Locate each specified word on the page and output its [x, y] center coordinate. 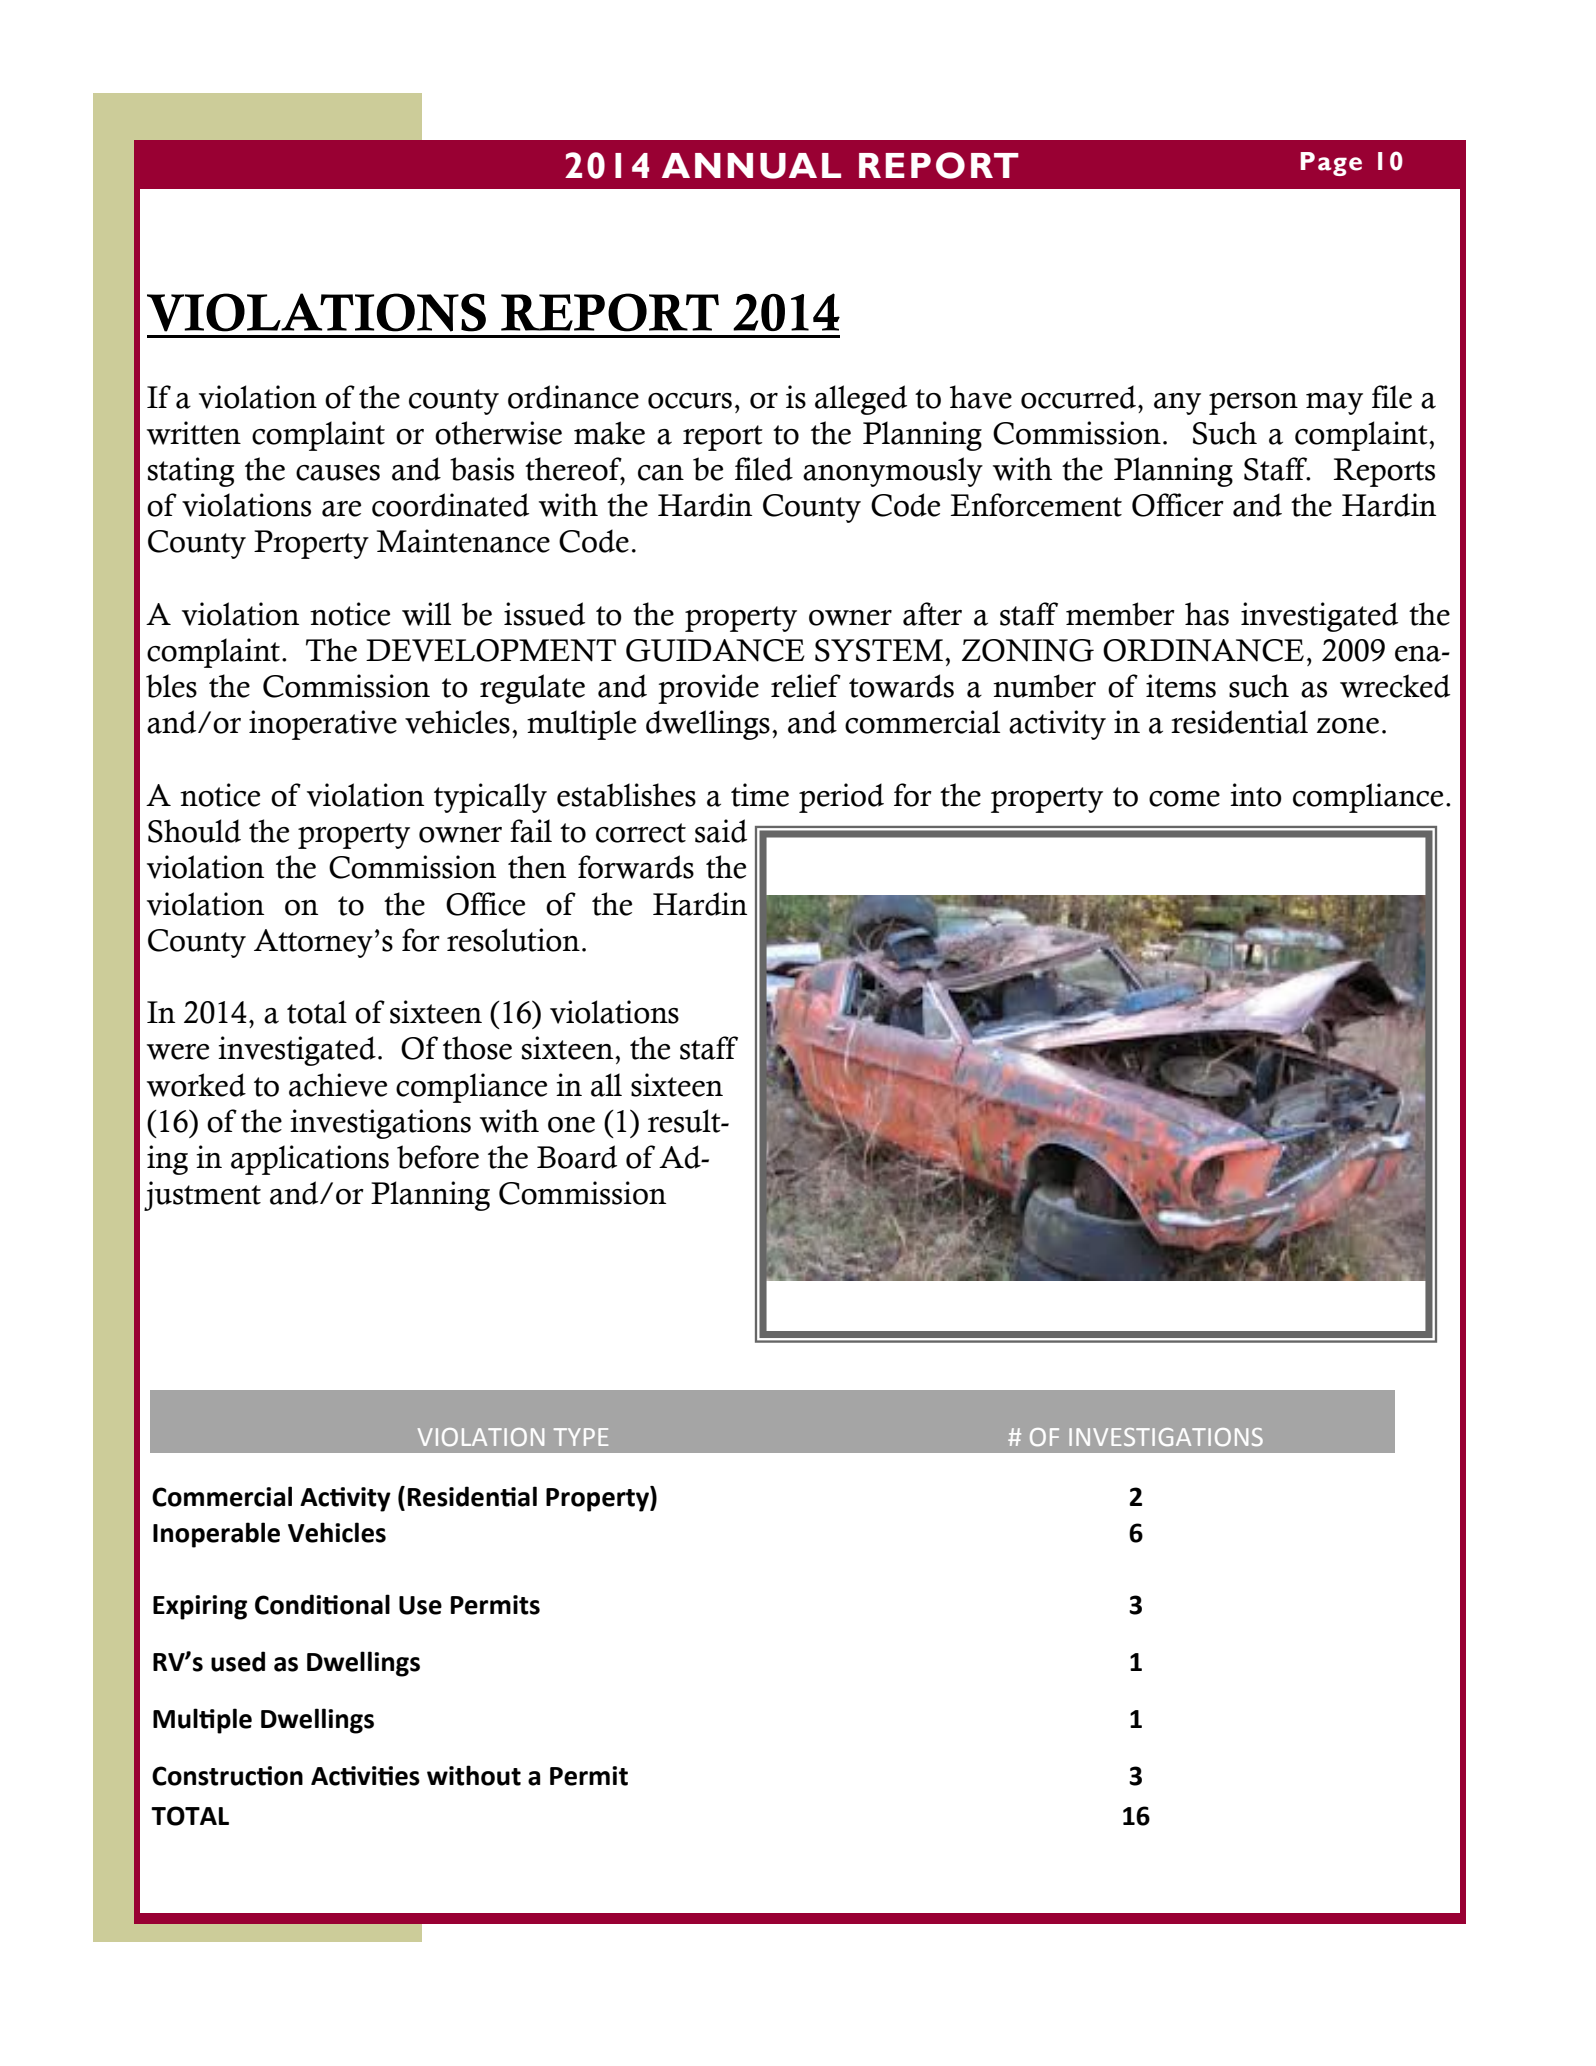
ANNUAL [751, 166]
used [238, 1661]
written [194, 433]
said [721, 831]
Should [194, 831]
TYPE [581, 1437]
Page [1331, 164]
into [1256, 795]
